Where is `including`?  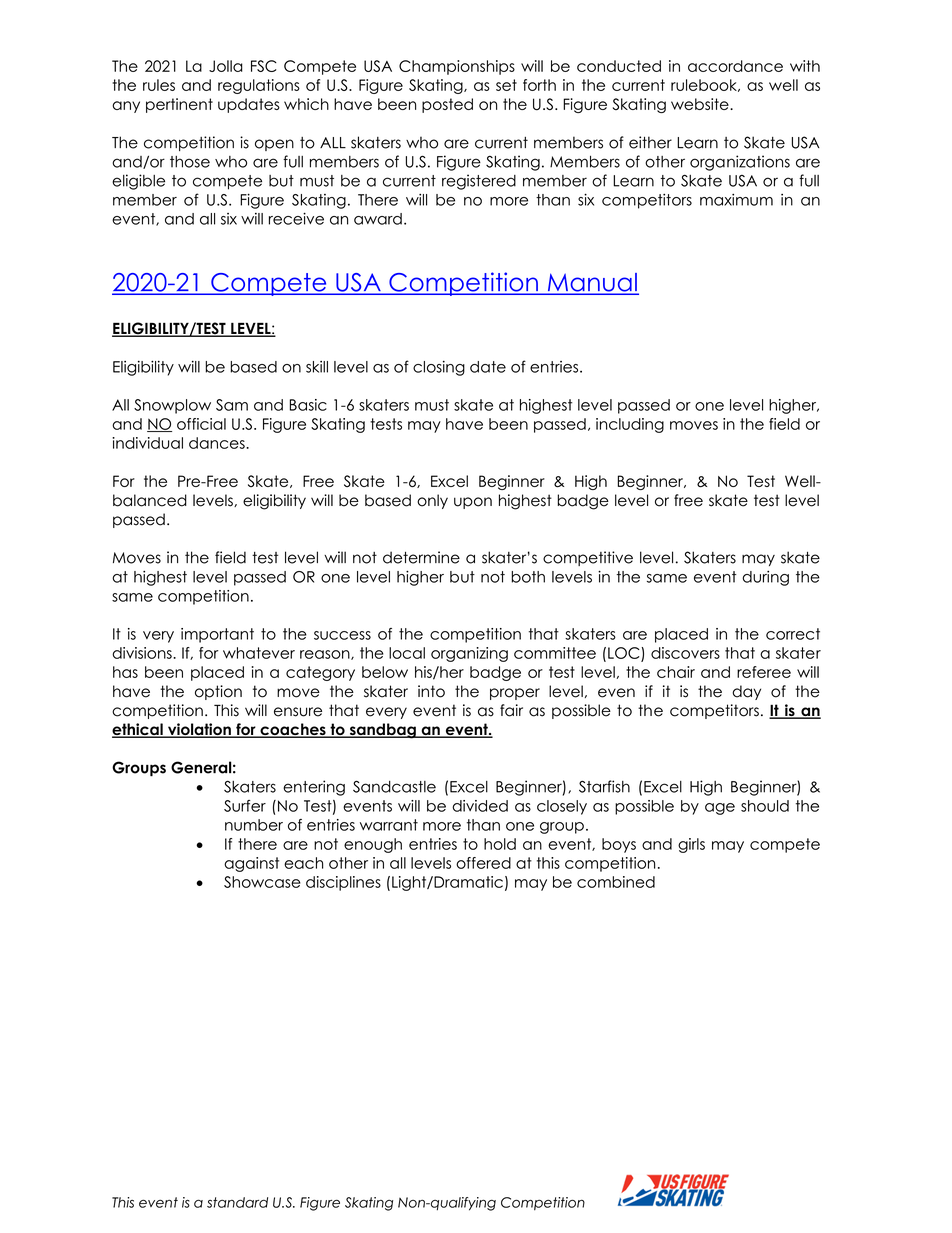
including is located at coordinates (630, 425).
